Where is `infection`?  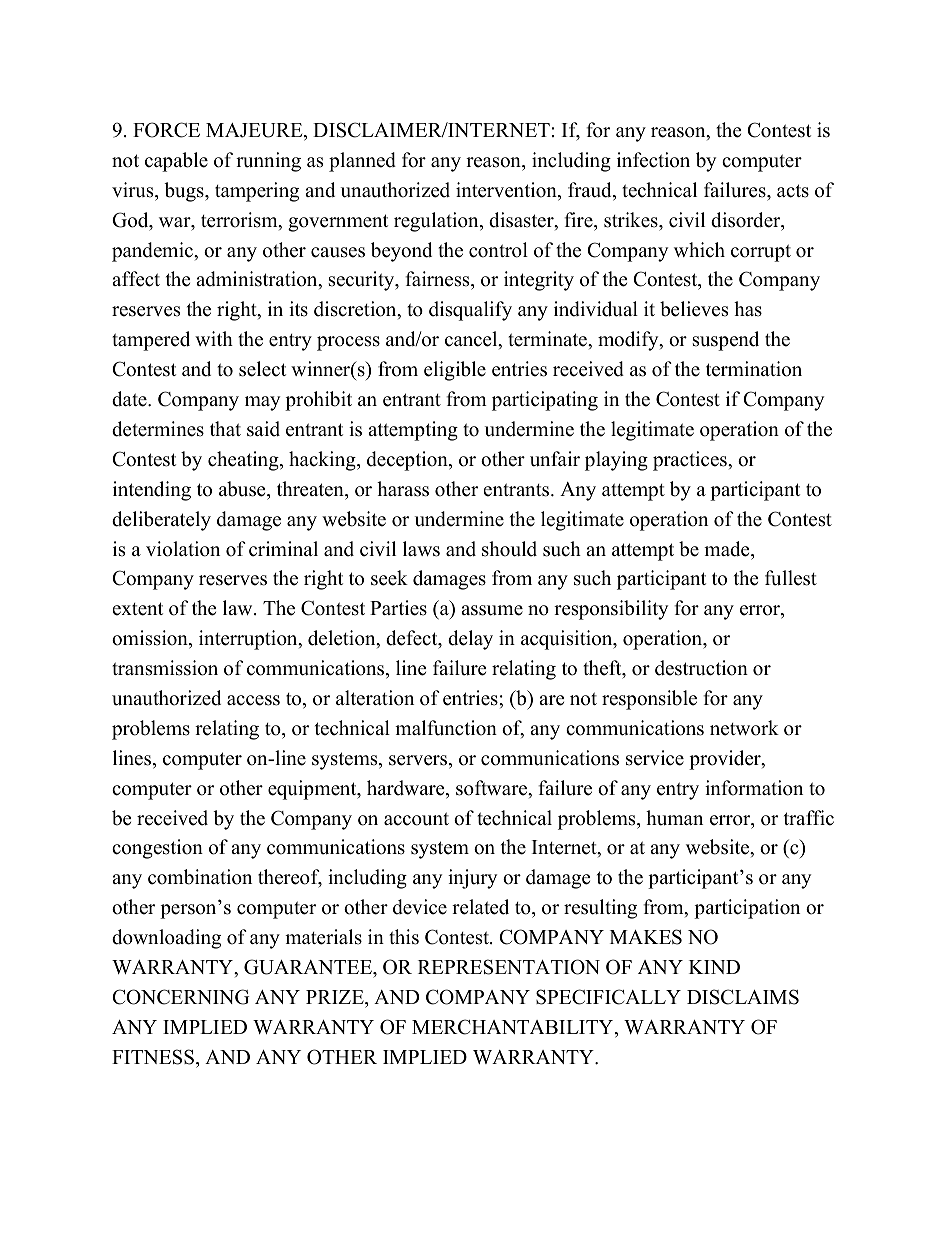
infection is located at coordinates (653, 160).
